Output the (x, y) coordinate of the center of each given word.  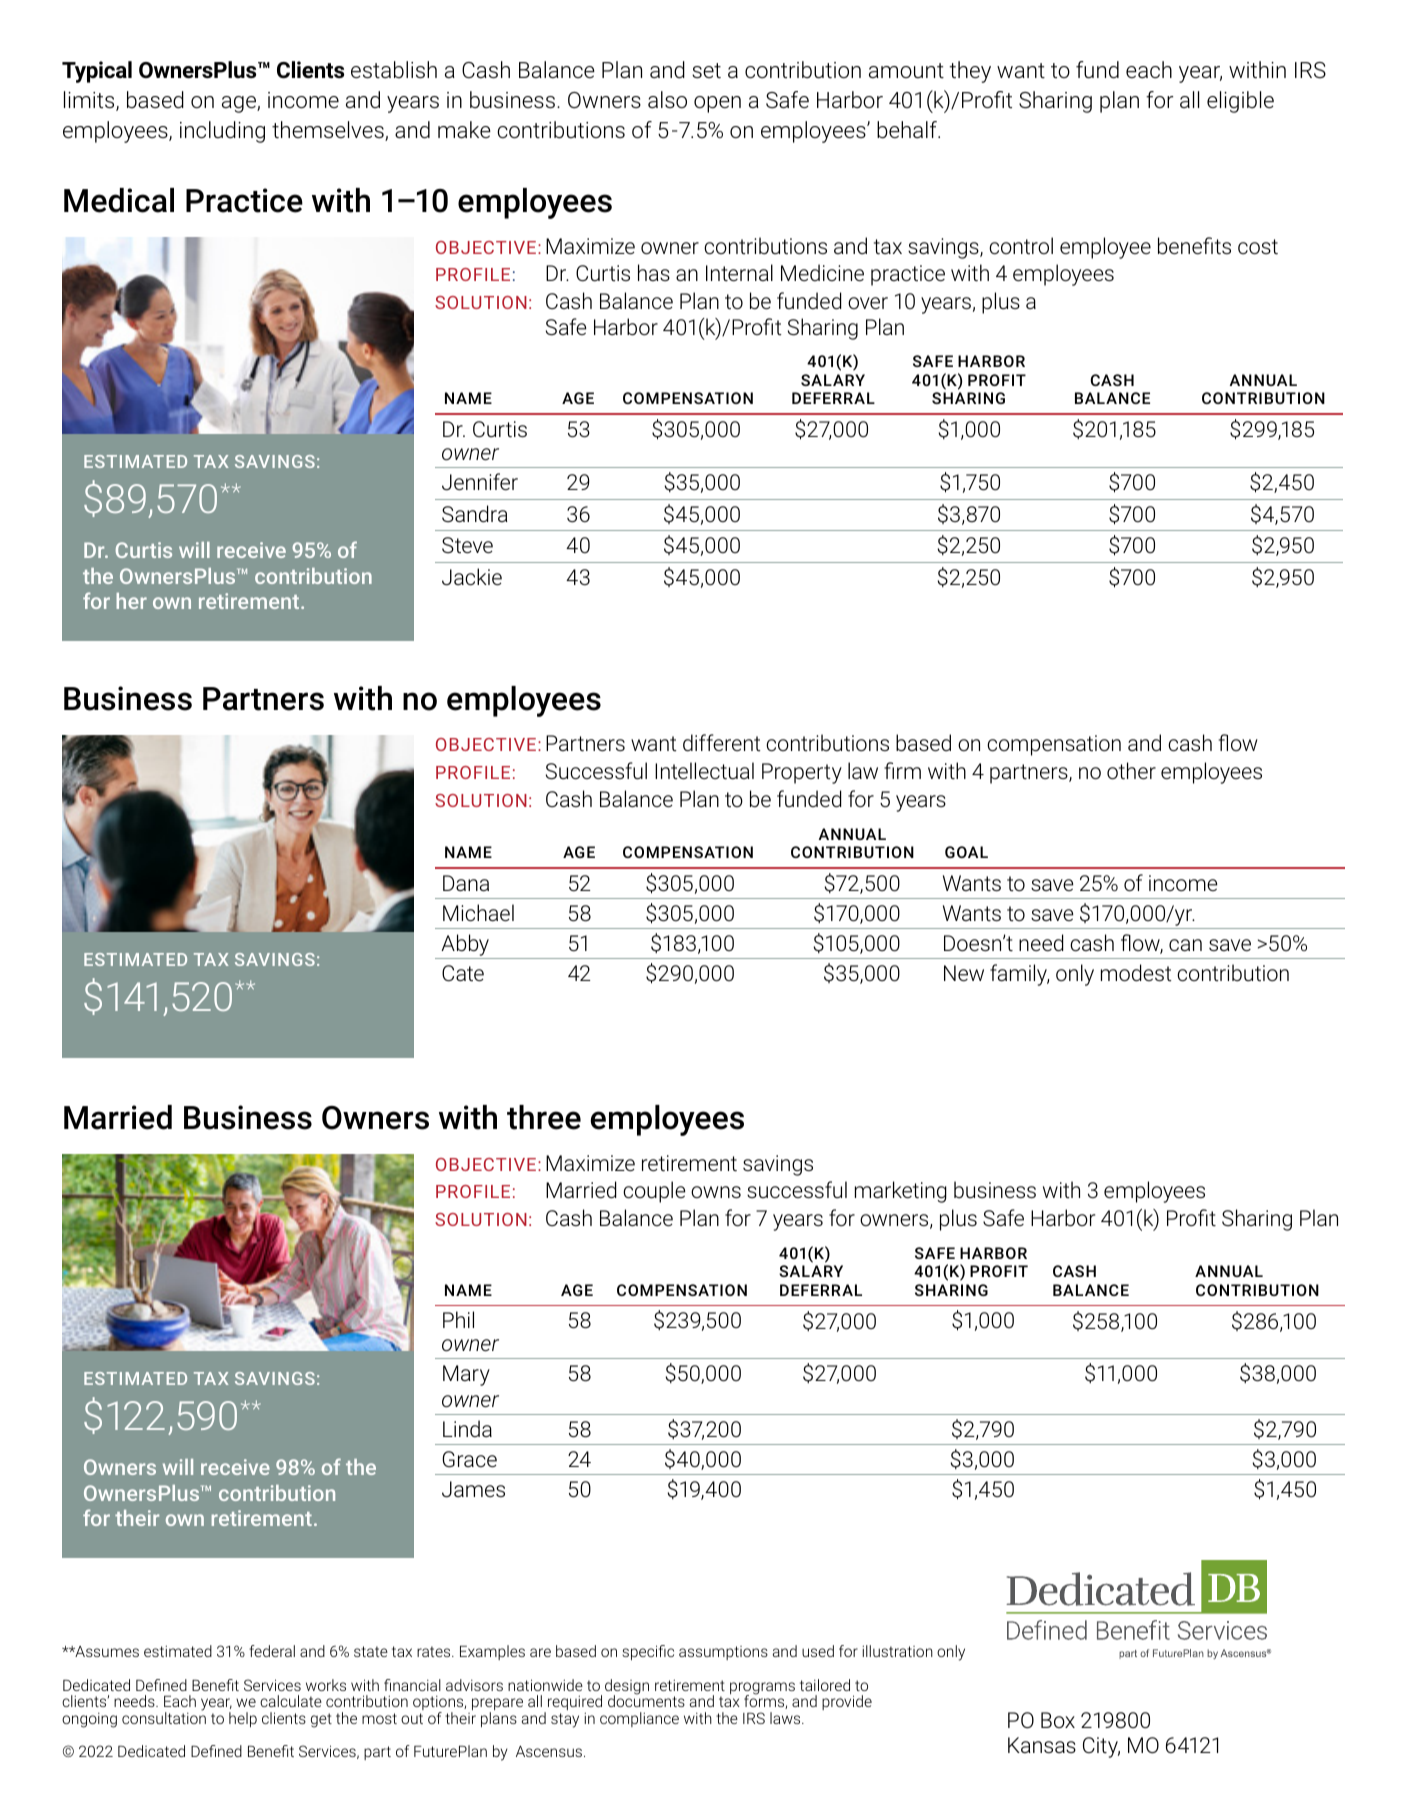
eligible (1240, 102)
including (222, 132)
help (243, 1719)
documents (646, 1700)
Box (1058, 1720)
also (667, 99)
